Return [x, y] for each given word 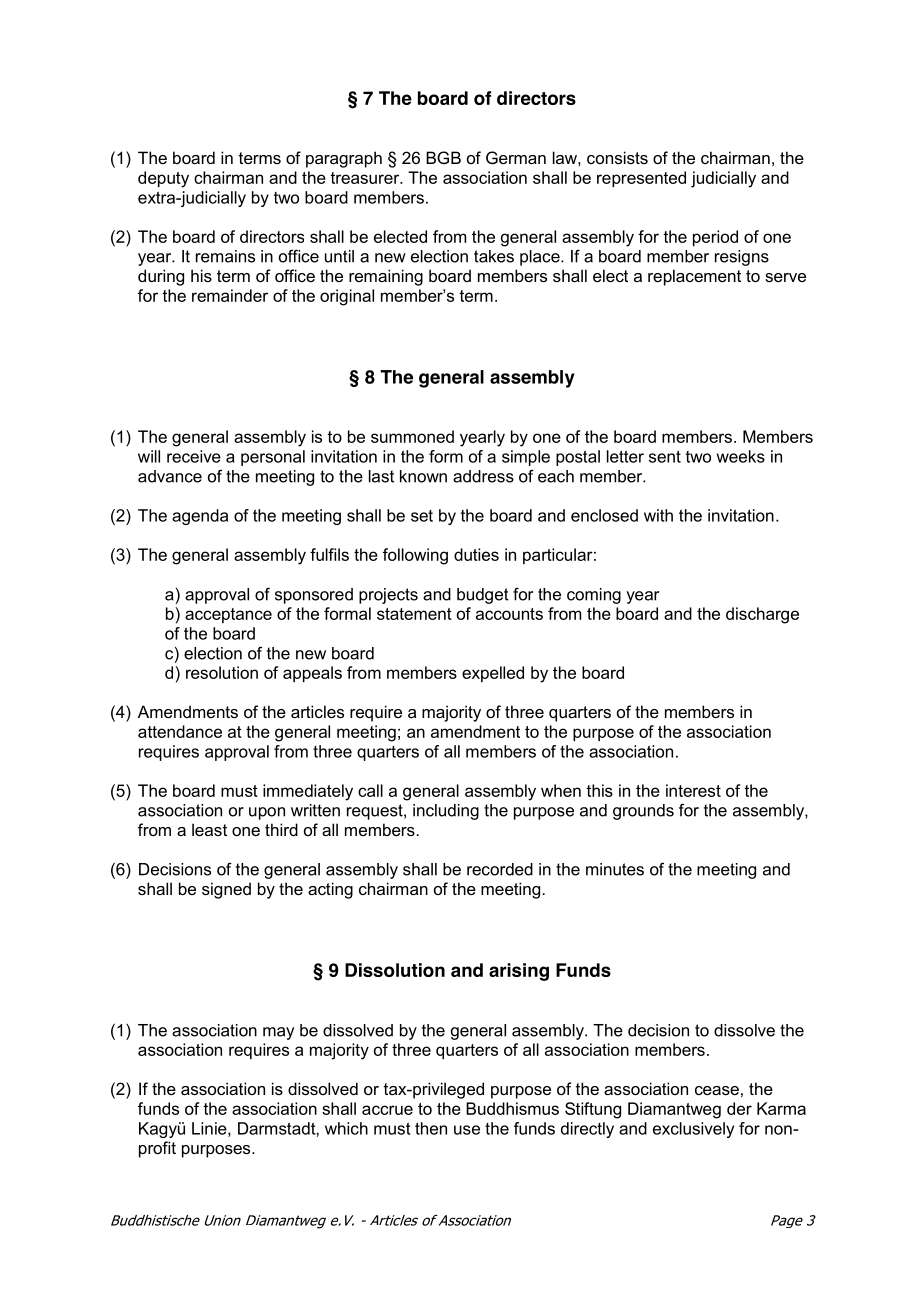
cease [717, 1090]
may [279, 1033]
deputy [163, 179]
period [715, 238]
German [516, 157]
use [467, 1130]
